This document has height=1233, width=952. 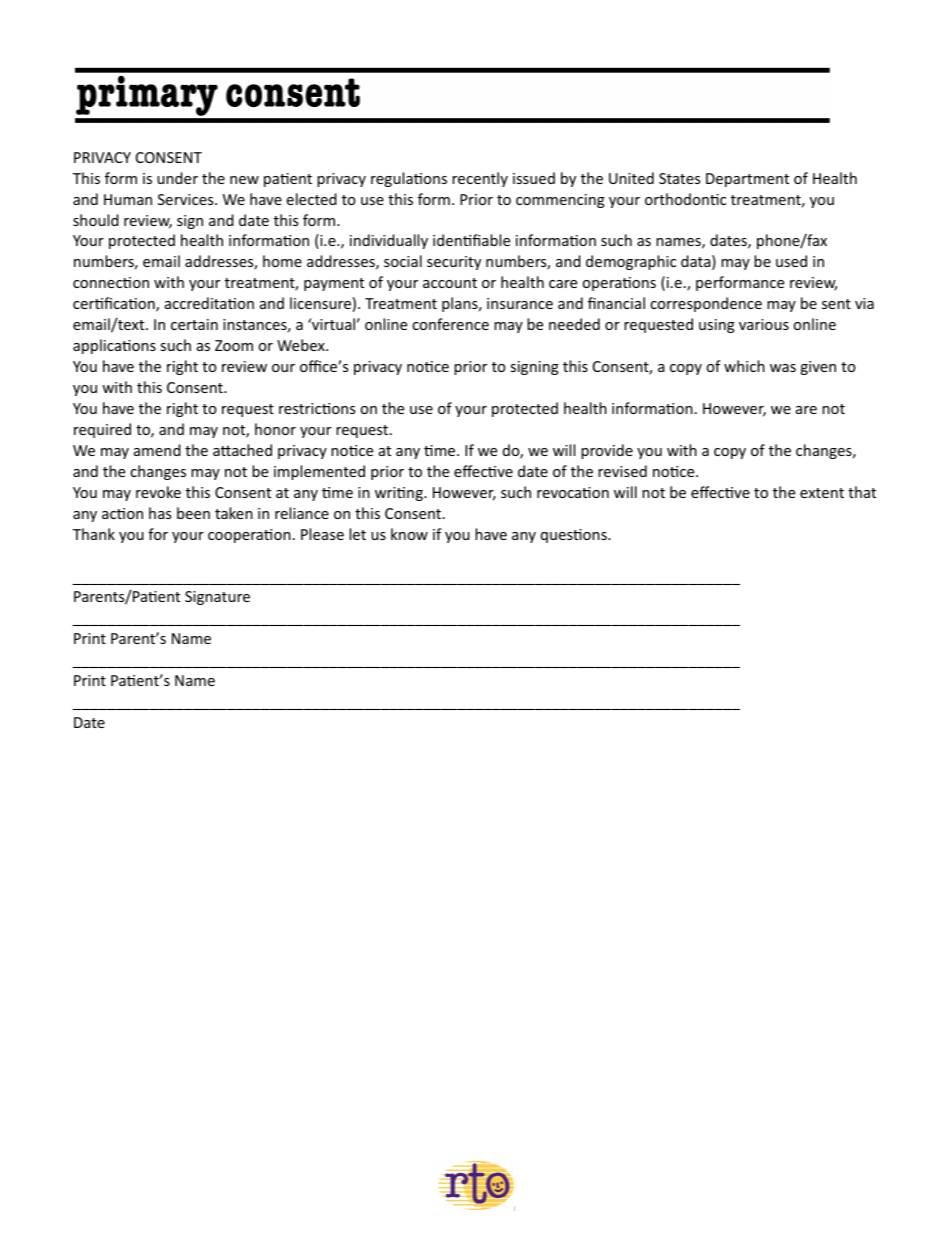 What do you see at coordinates (480, 179) in the document?
I see `recently` at bounding box center [480, 179].
